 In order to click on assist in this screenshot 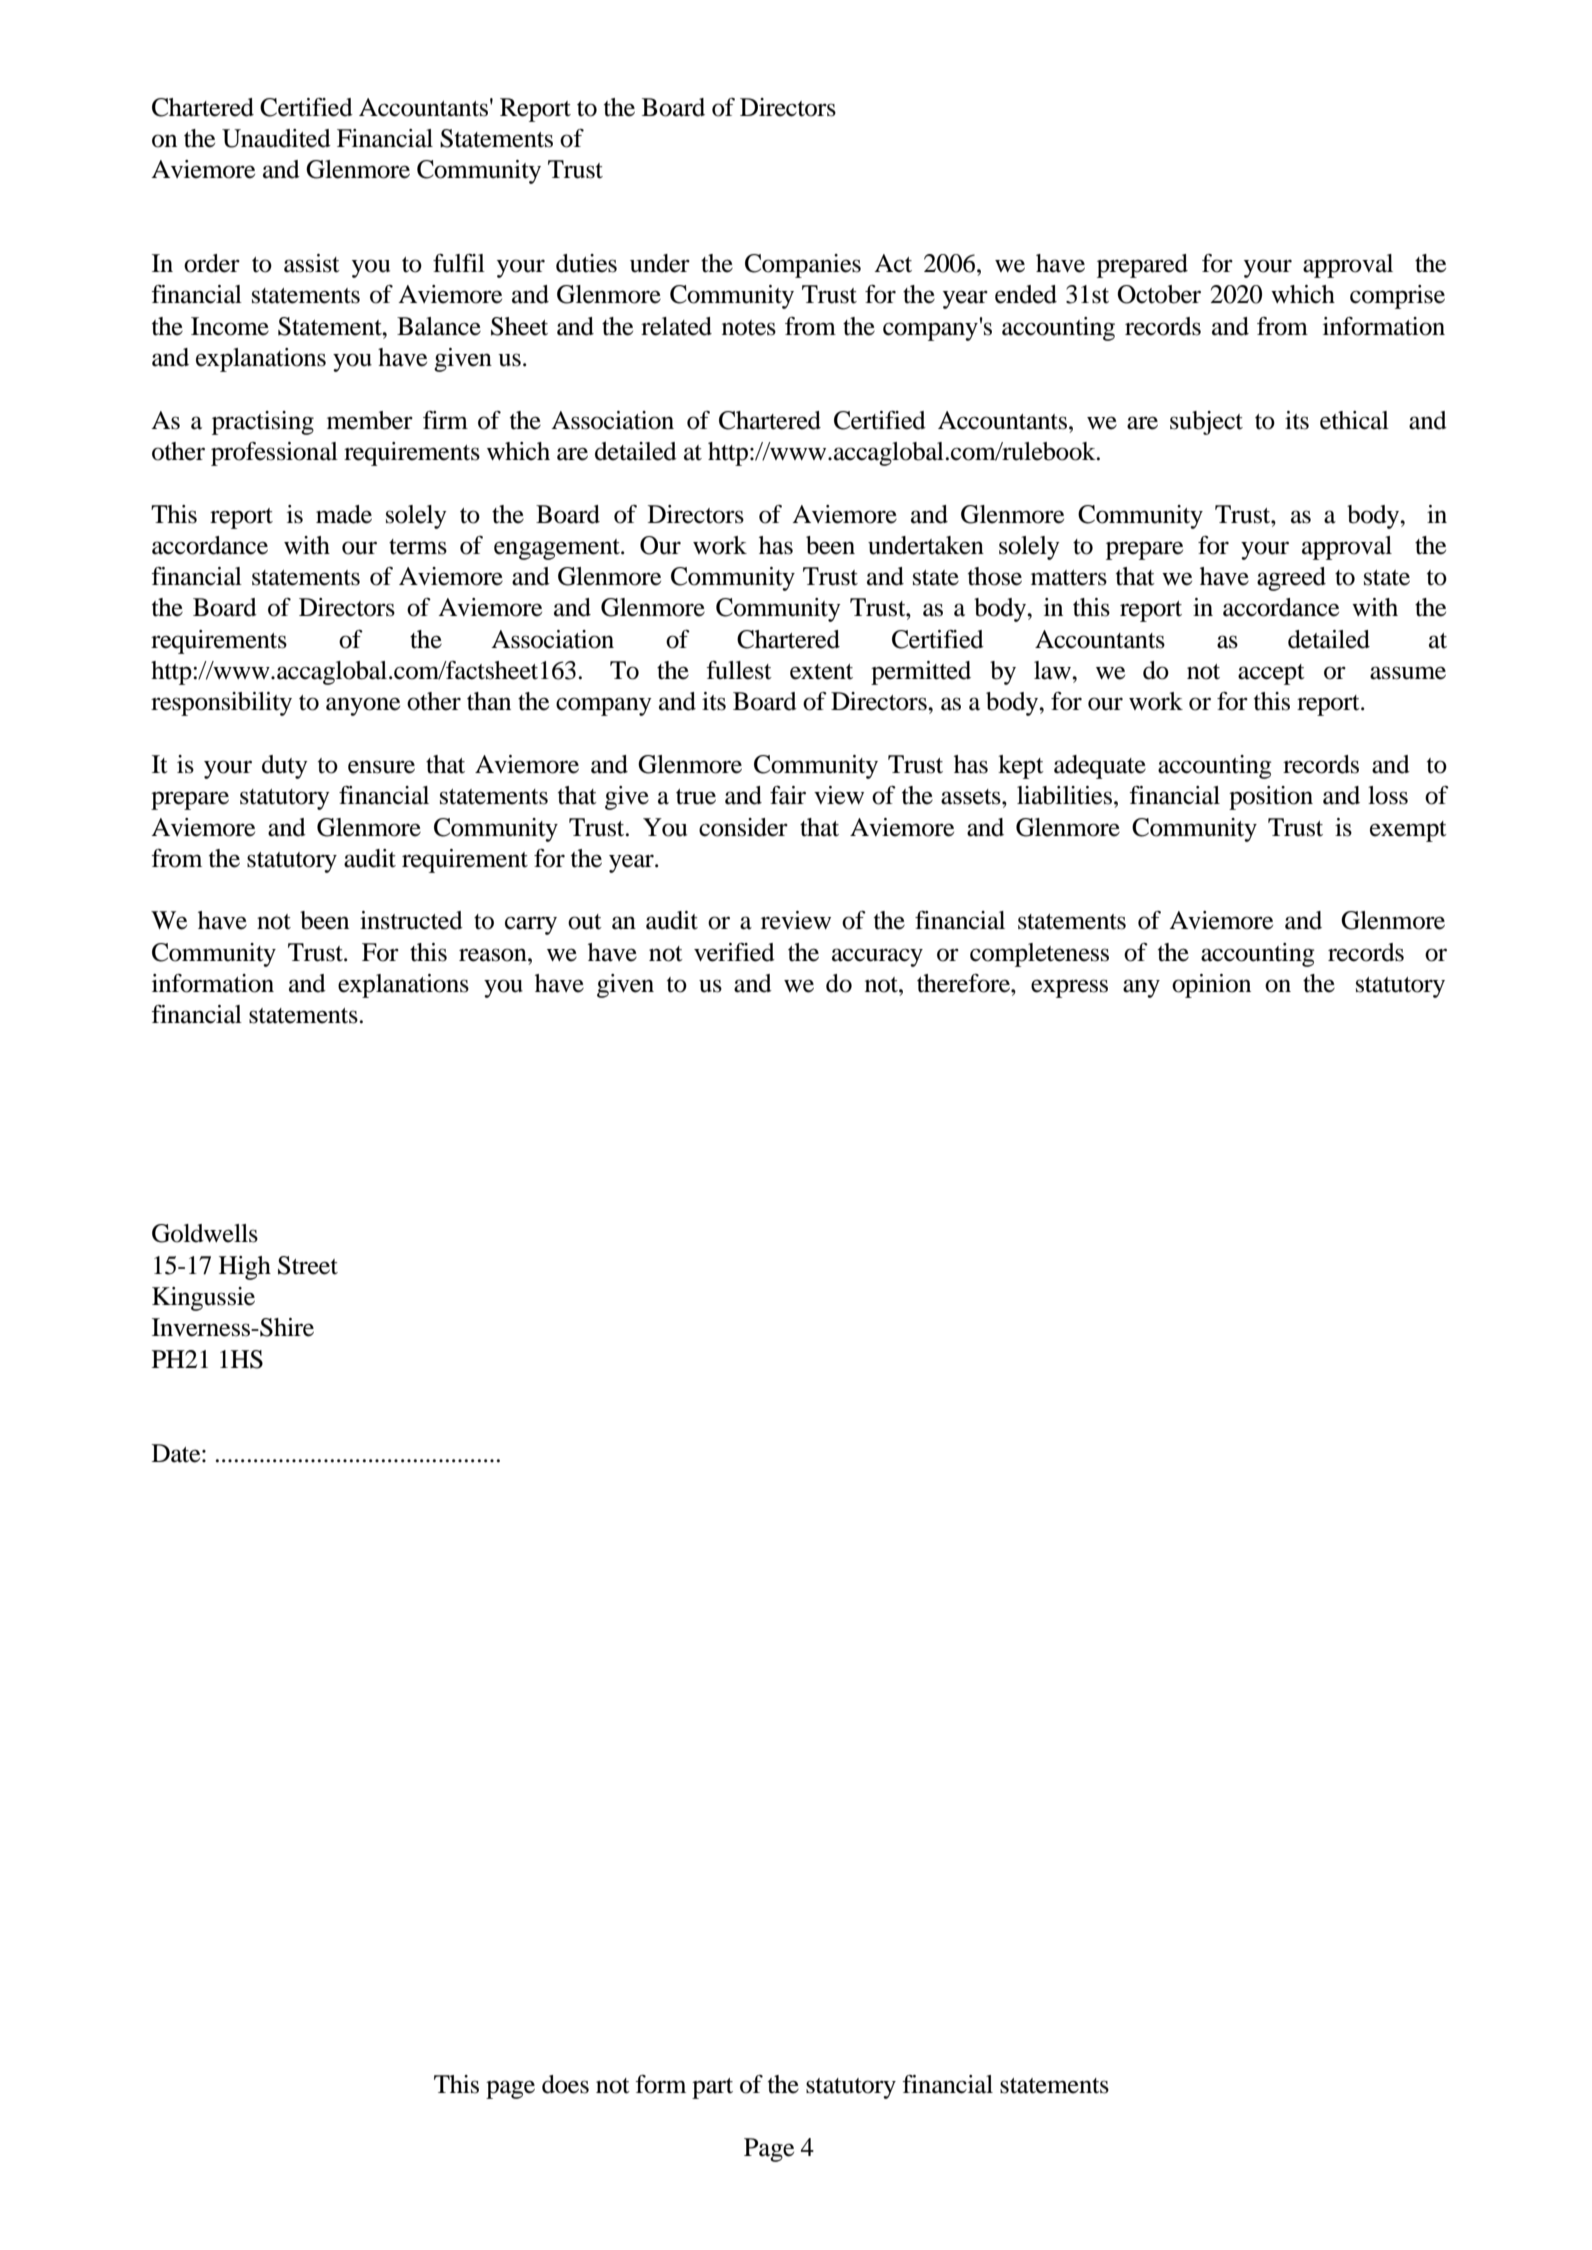, I will do `click(312, 263)`.
